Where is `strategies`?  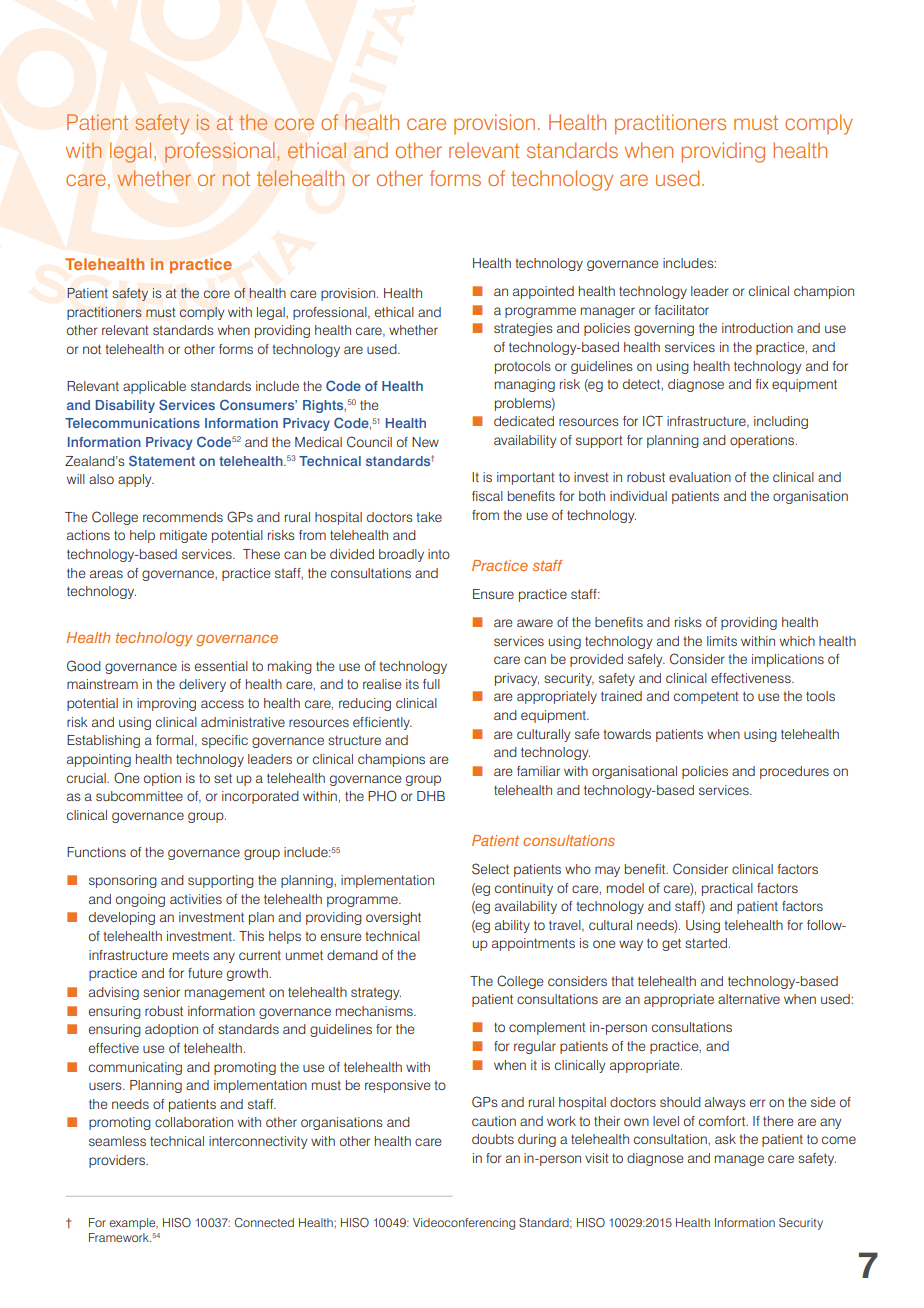
strategies is located at coordinates (523, 329).
